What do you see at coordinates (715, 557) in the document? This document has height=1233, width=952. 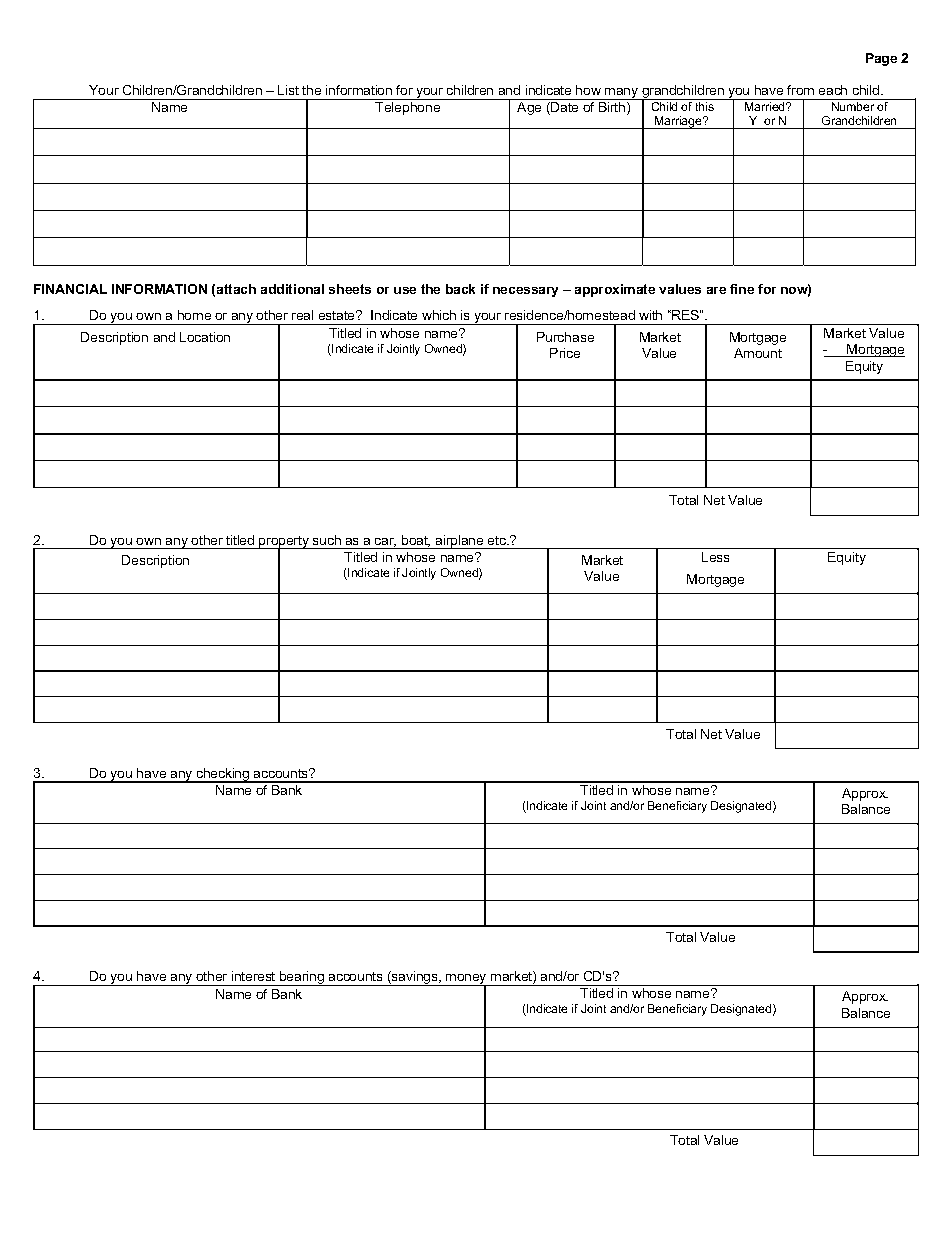 I see `Less` at bounding box center [715, 557].
